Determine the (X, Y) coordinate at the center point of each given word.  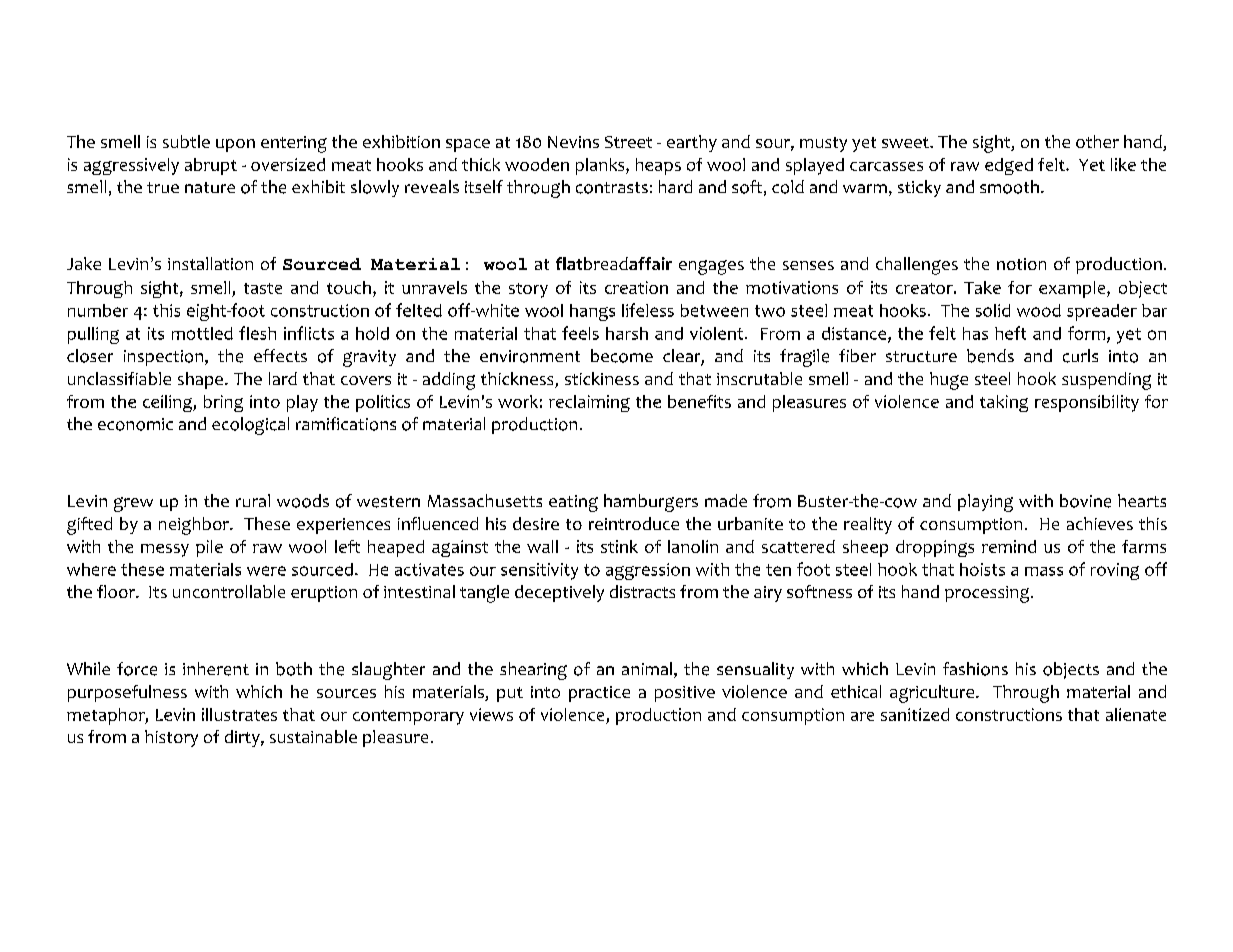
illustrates (239, 714)
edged (1009, 166)
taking (1004, 403)
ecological (250, 426)
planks (601, 166)
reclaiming (589, 403)
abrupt (211, 166)
